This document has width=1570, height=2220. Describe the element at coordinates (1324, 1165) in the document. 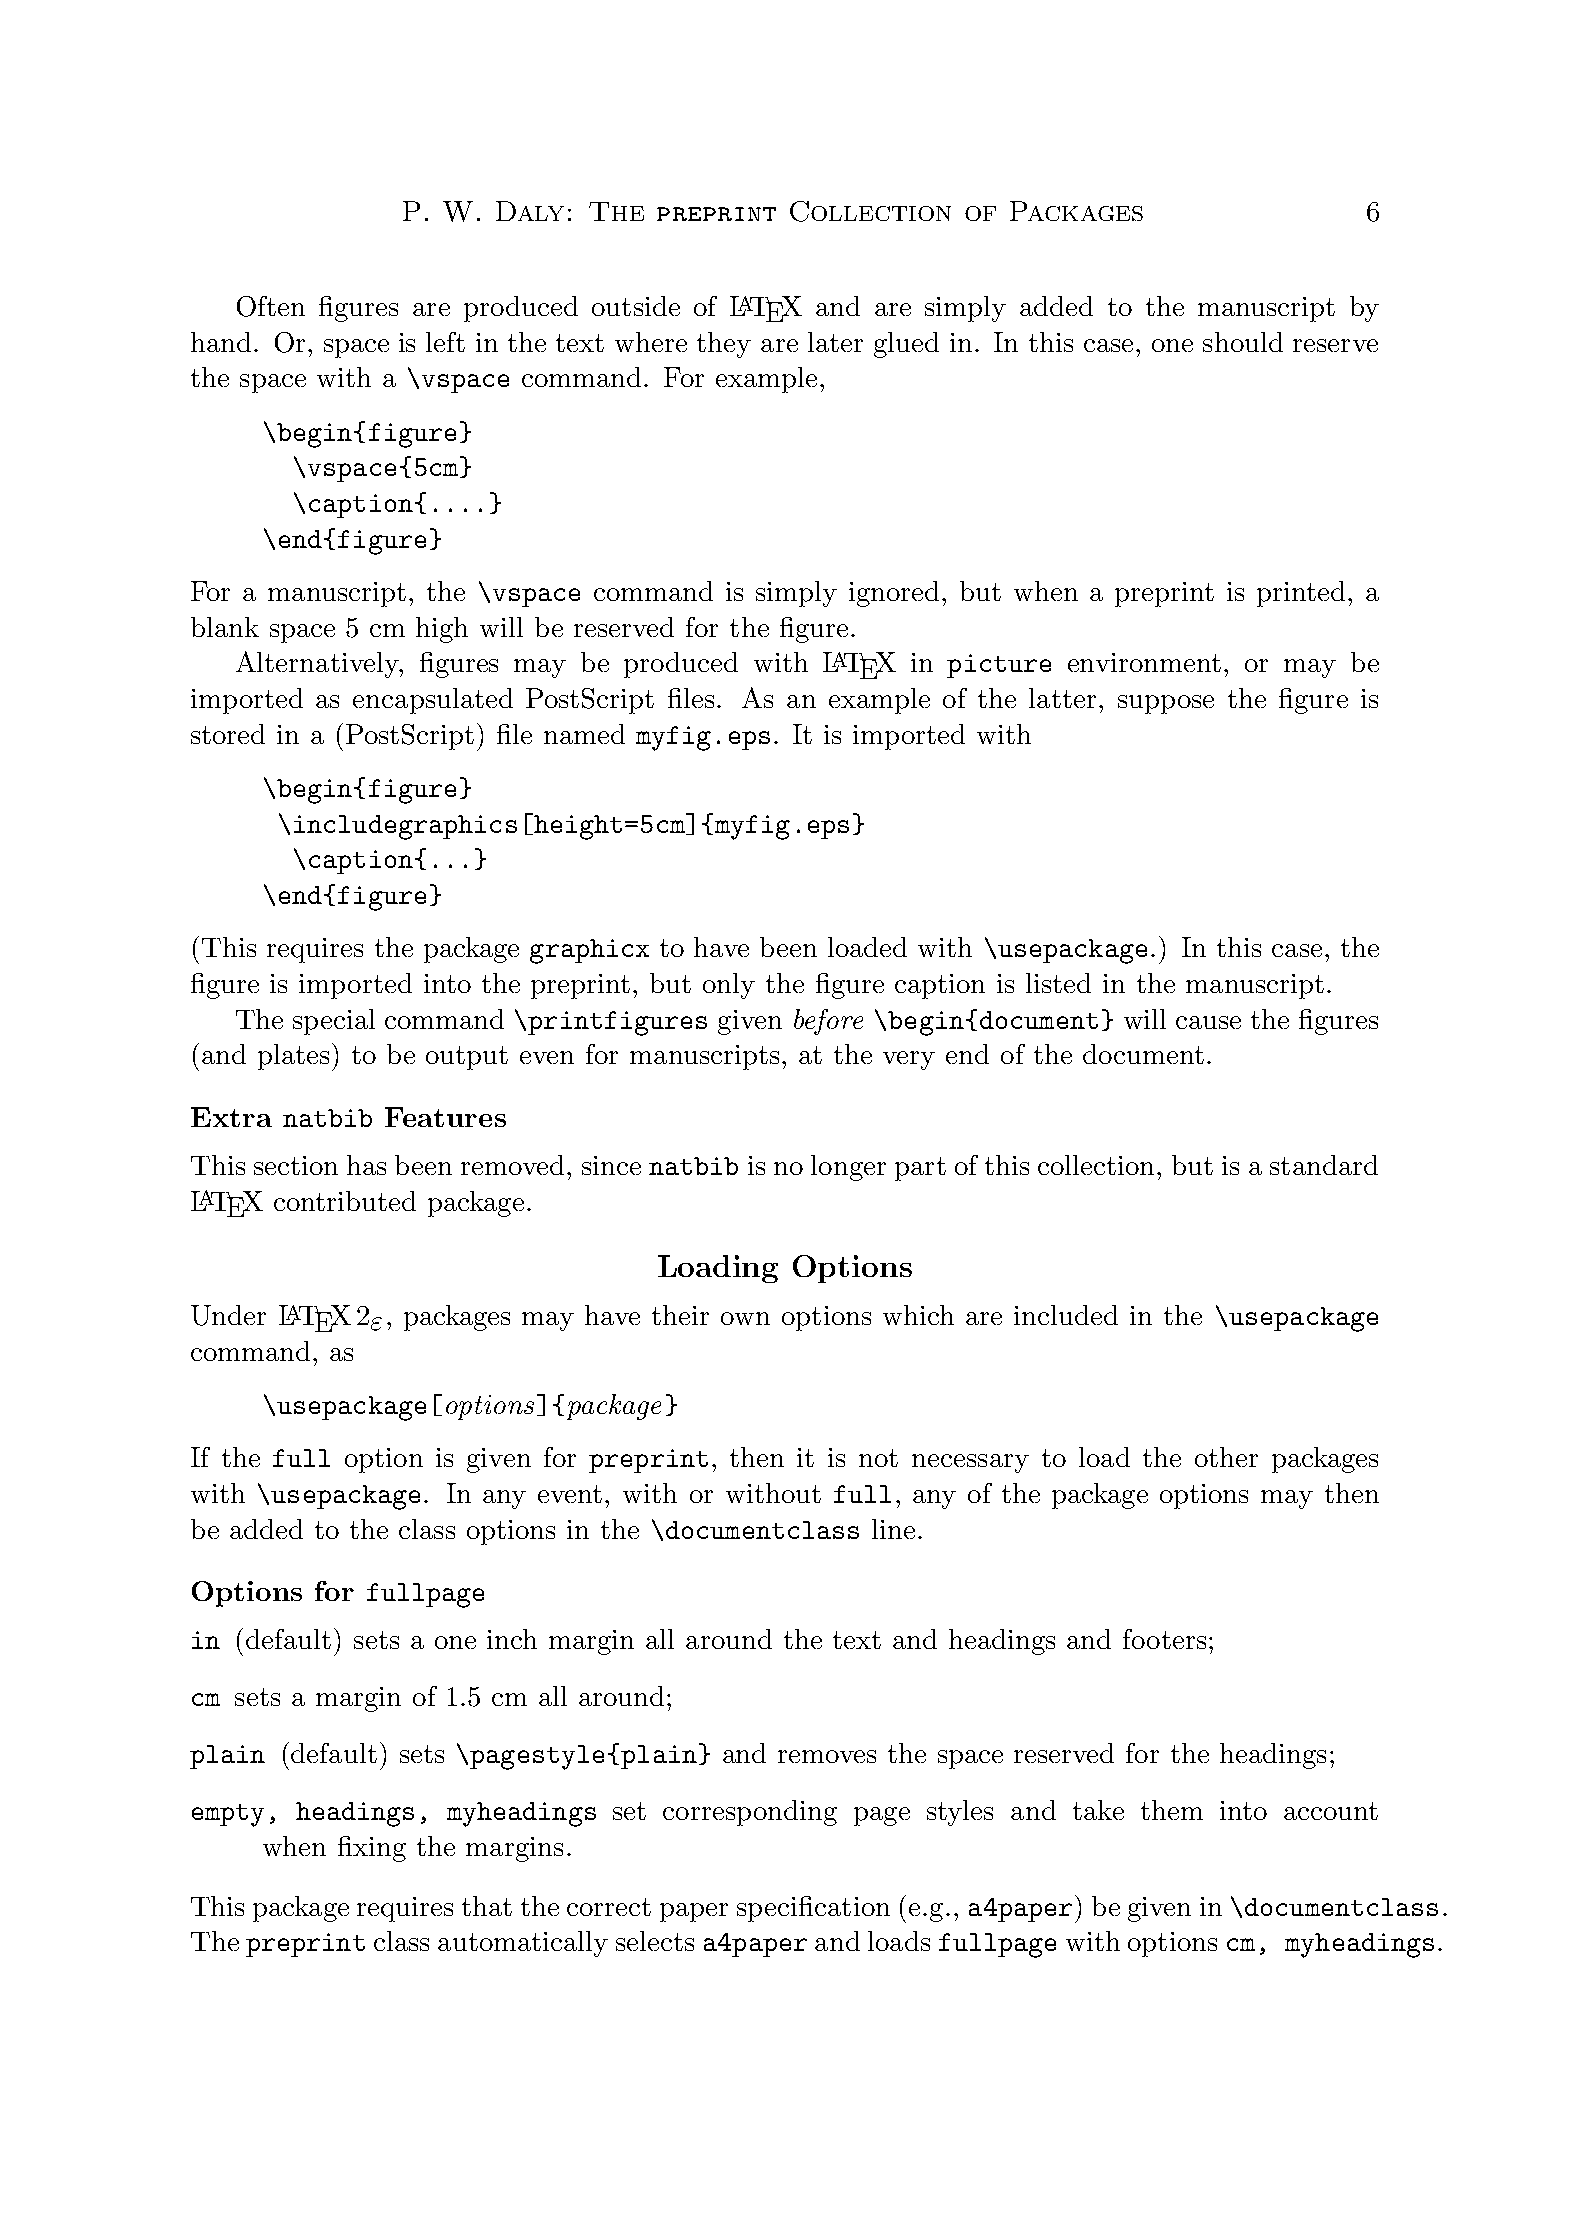

I see `standard` at that location.
